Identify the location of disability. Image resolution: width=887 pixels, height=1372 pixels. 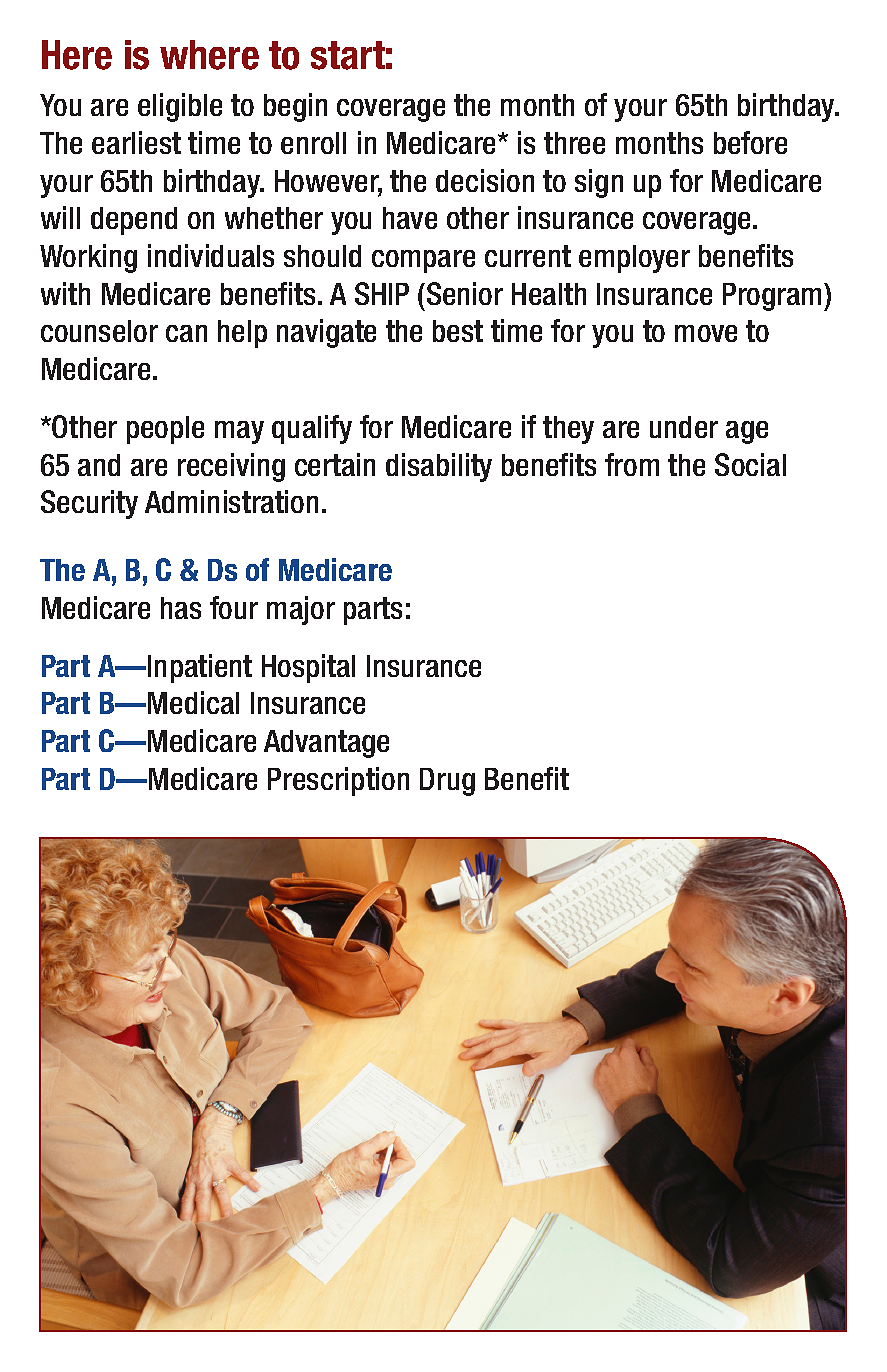
(439, 467).
